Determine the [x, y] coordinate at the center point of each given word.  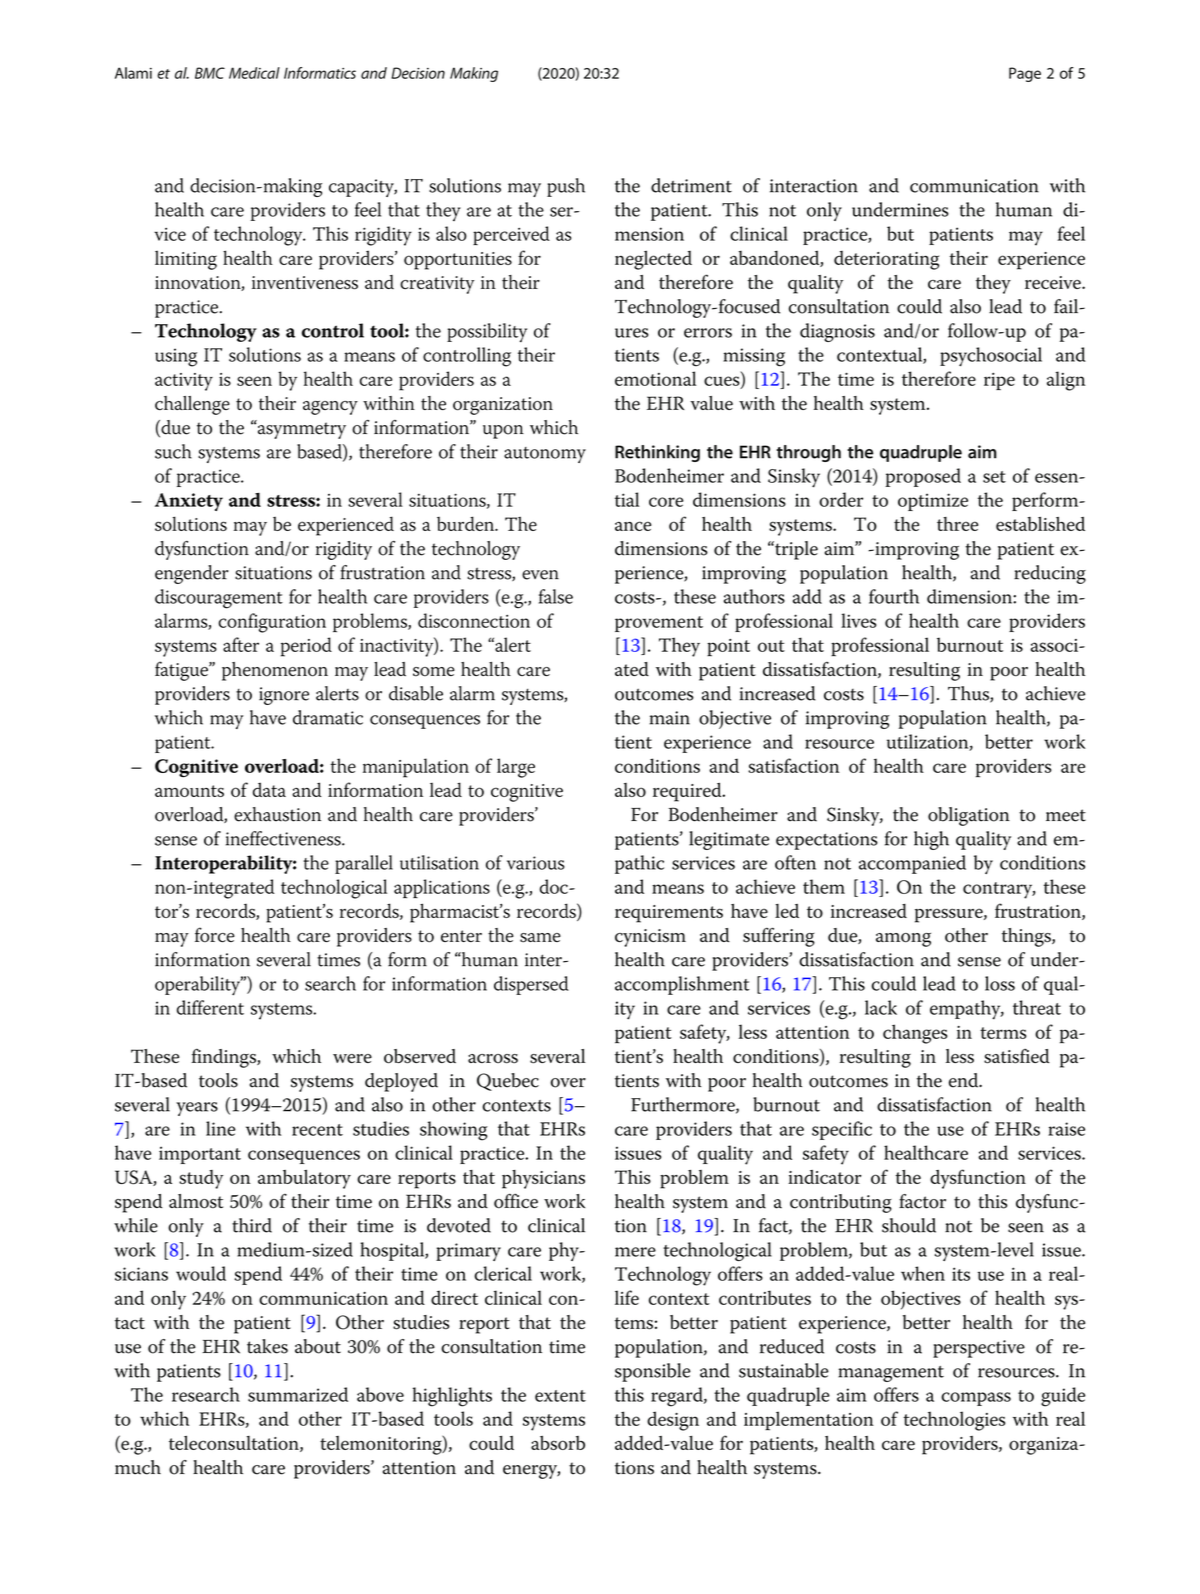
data [269, 789]
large [516, 768]
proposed [923, 477]
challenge [192, 405]
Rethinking [657, 453]
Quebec [508, 1082]
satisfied [1017, 1056]
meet [1066, 815]
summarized [298, 1394]
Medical [254, 73]
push [566, 187]
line [221, 1128]
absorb [558, 1443]
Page [1025, 74]
